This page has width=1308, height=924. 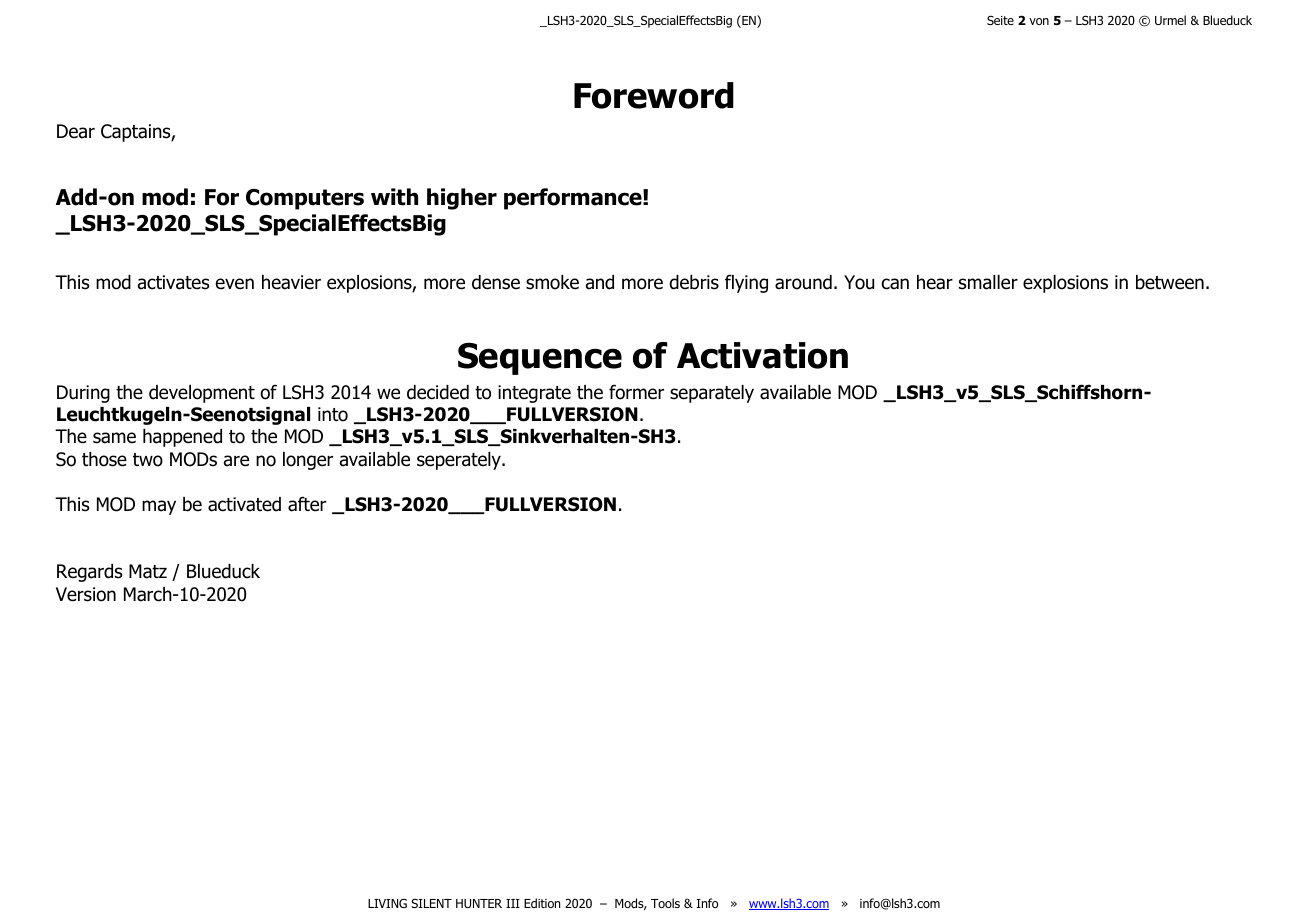 I want to click on and, so click(x=600, y=282).
